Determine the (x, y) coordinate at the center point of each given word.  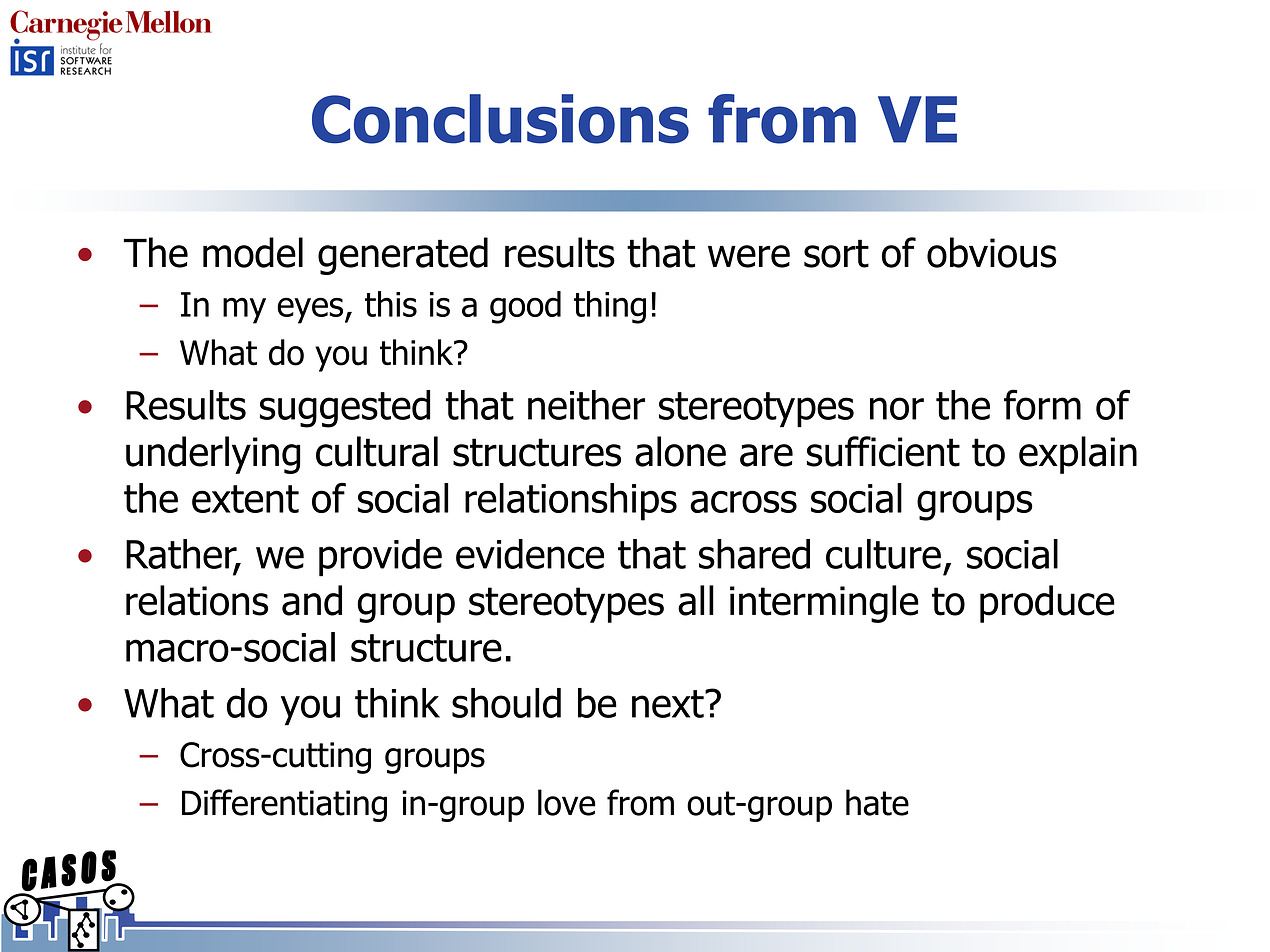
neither (586, 405)
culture (883, 554)
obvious (992, 252)
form (1042, 404)
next (669, 704)
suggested (345, 409)
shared (754, 554)
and (312, 600)
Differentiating (284, 805)
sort (836, 253)
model (253, 252)
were (749, 256)
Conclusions (500, 119)
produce (1047, 604)
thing (610, 307)
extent (245, 499)
